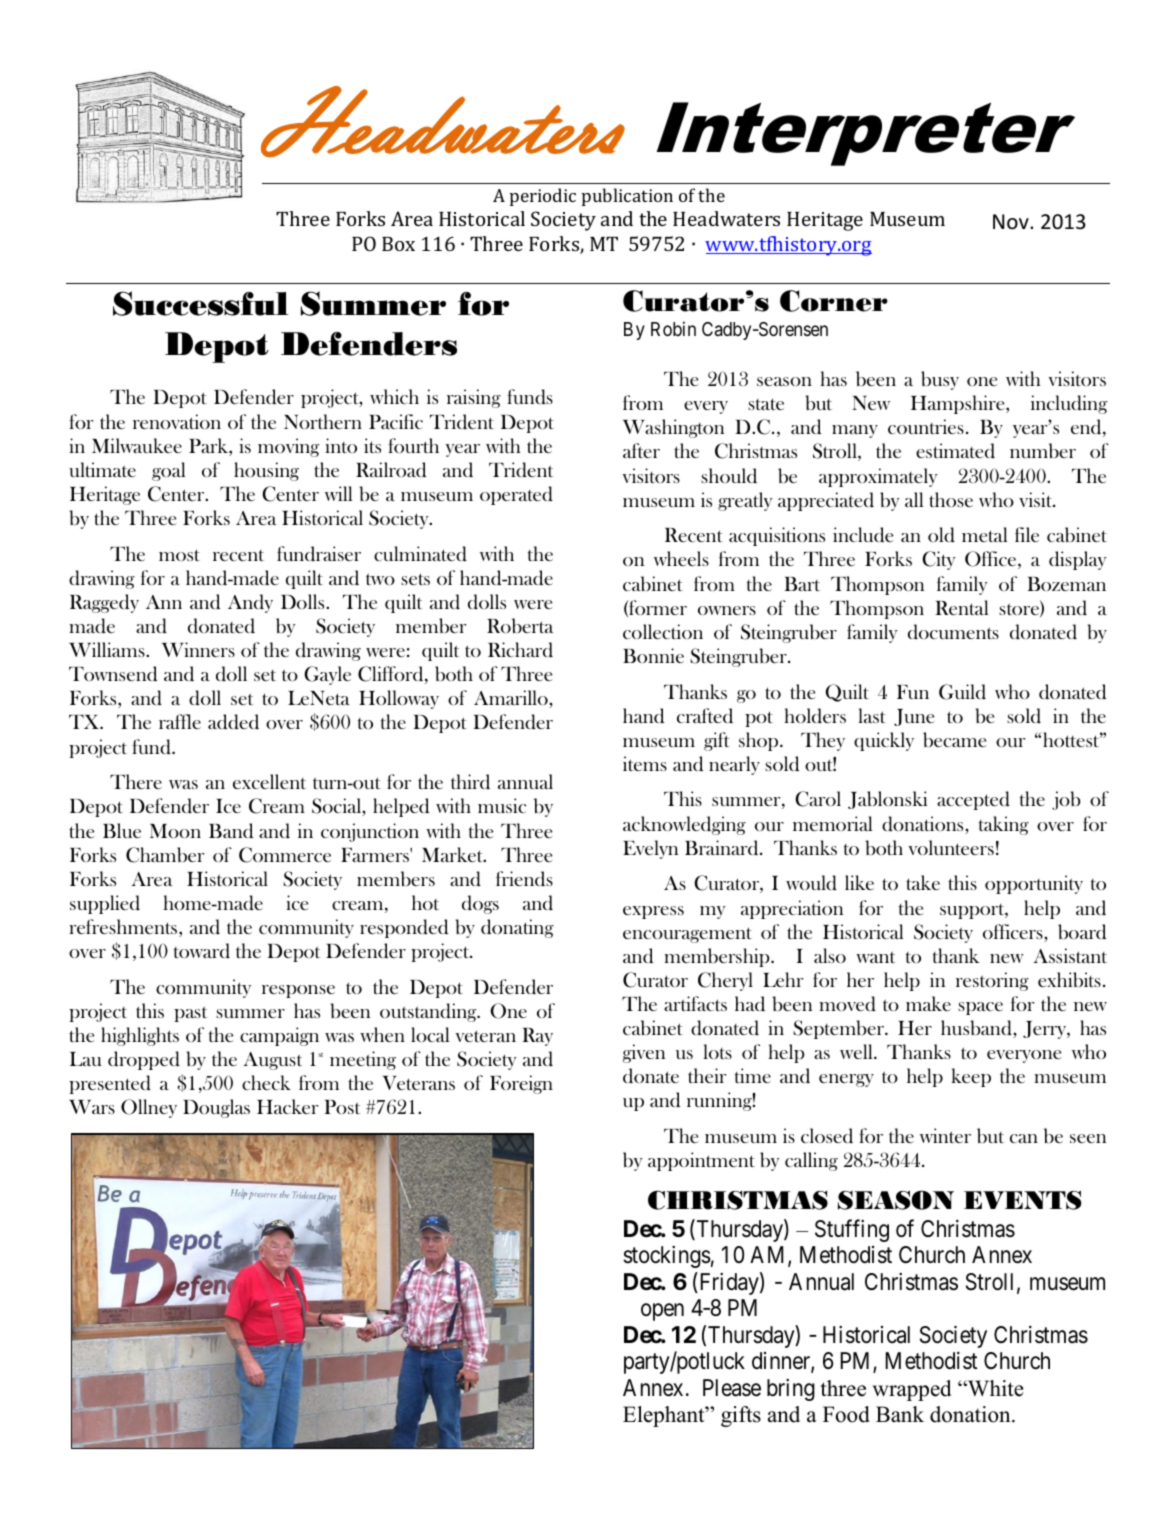 The height and width of the page is (1522, 1176). What do you see at coordinates (216, 1108) in the page?
I see `Douglas` at bounding box center [216, 1108].
